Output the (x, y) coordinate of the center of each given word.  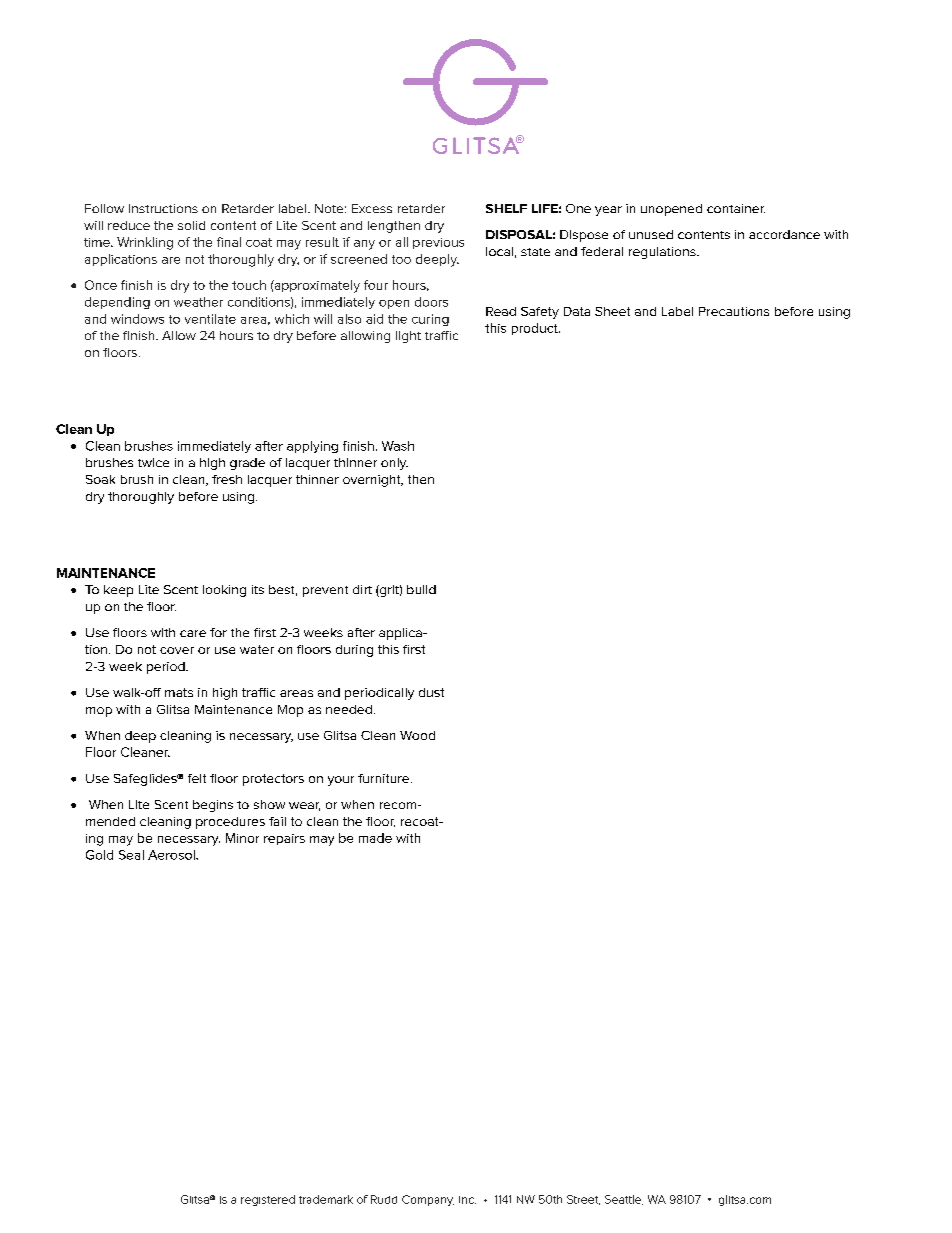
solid (191, 225)
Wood (417, 735)
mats (179, 692)
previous (438, 243)
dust (431, 692)
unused (651, 234)
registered (268, 1200)
